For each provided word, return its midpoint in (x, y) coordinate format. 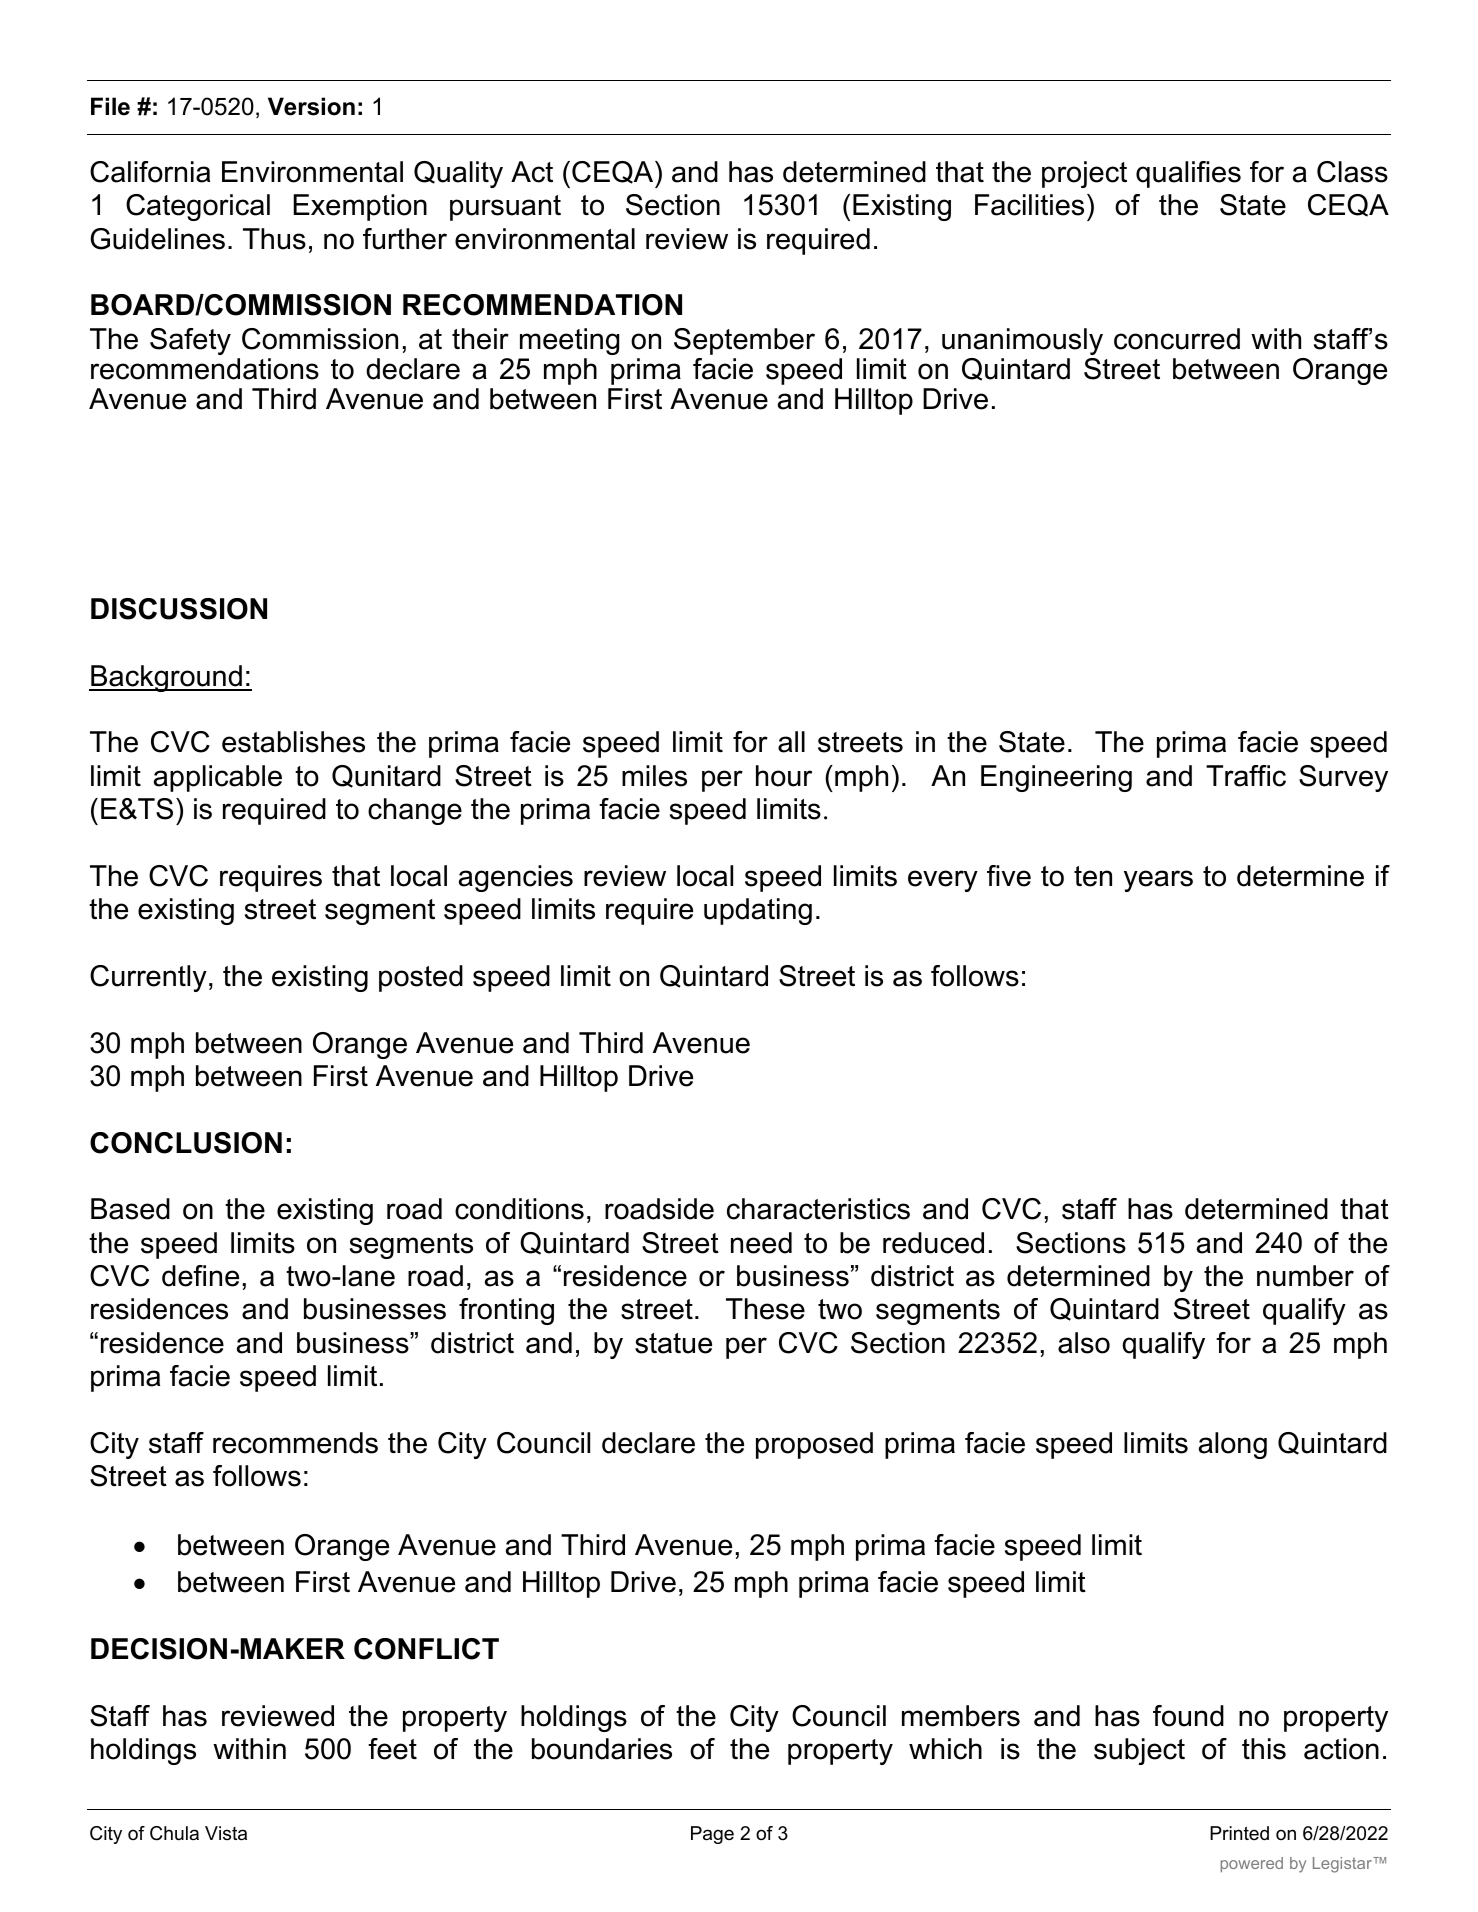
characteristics (818, 1209)
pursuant (505, 208)
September (744, 341)
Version (311, 106)
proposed (814, 1445)
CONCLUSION (186, 1143)
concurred (1177, 339)
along (1233, 1445)
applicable (218, 778)
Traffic (1246, 776)
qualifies (1188, 174)
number (1305, 1276)
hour (784, 776)
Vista (226, 1833)
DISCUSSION (179, 609)
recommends (295, 1443)
